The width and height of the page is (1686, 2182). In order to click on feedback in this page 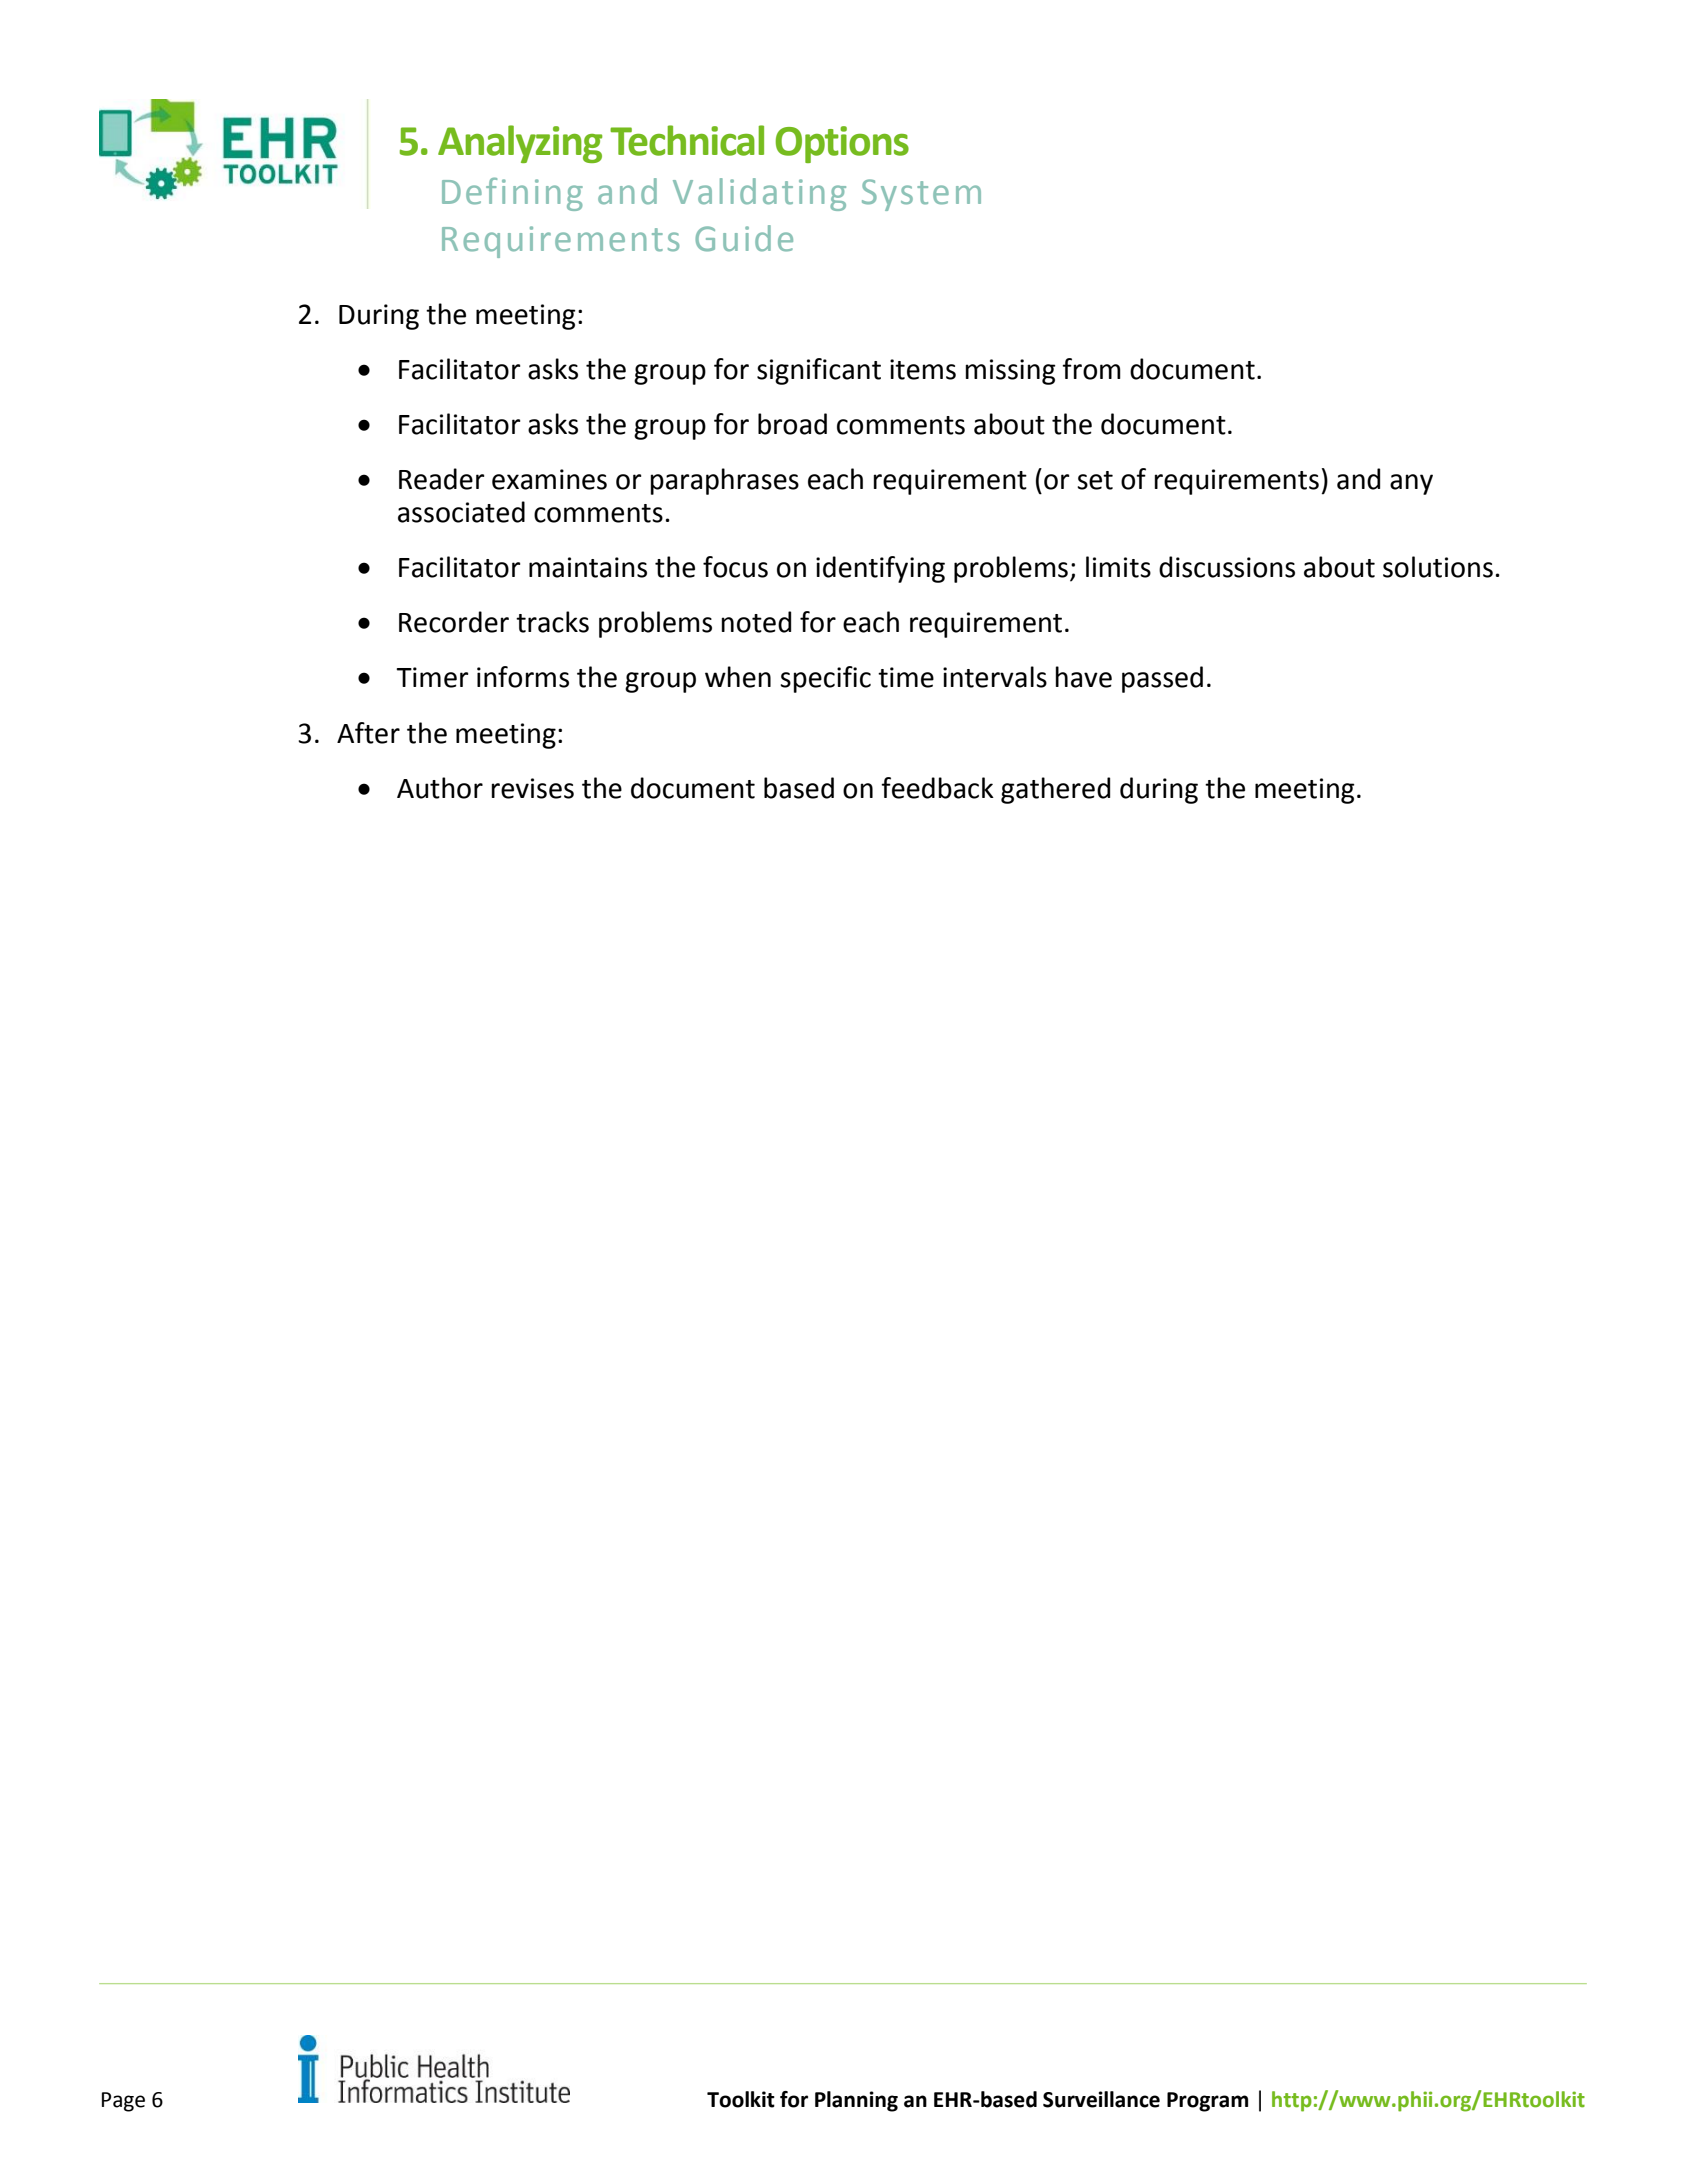, I will do `click(937, 788)`.
